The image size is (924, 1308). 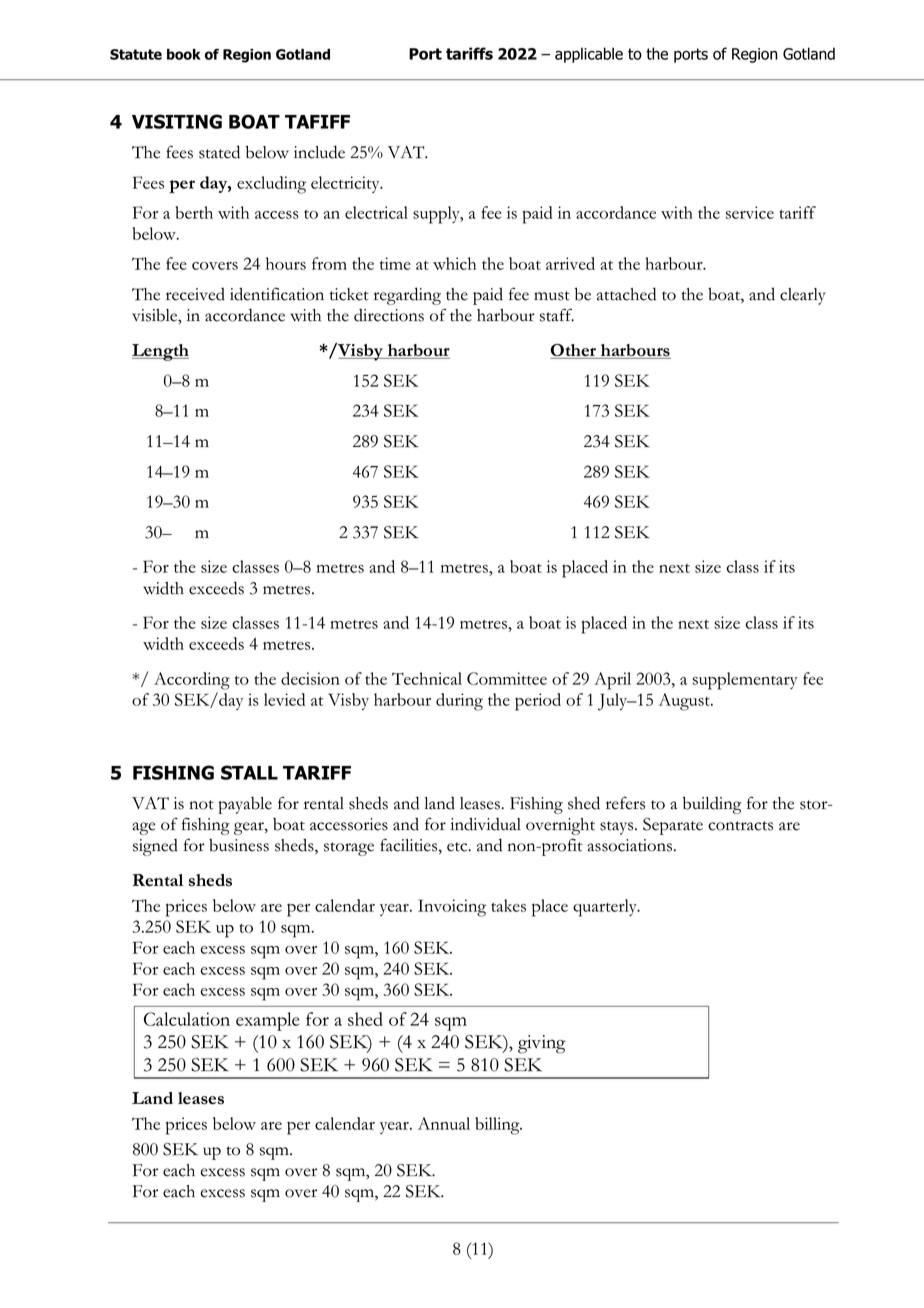 What do you see at coordinates (745, 681) in the page?
I see `supplementary` at bounding box center [745, 681].
